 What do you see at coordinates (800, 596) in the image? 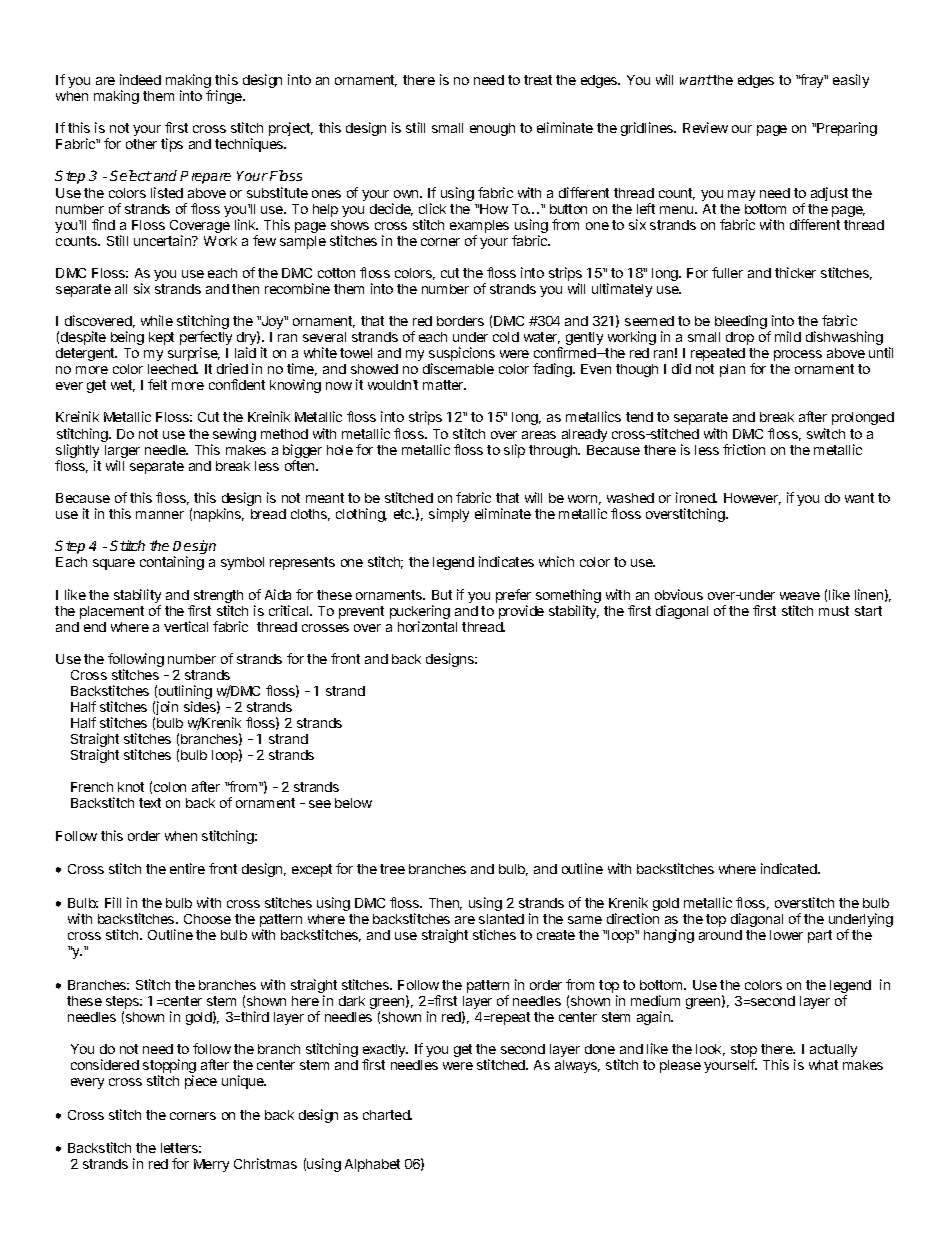
I see `weave` at bounding box center [800, 596].
